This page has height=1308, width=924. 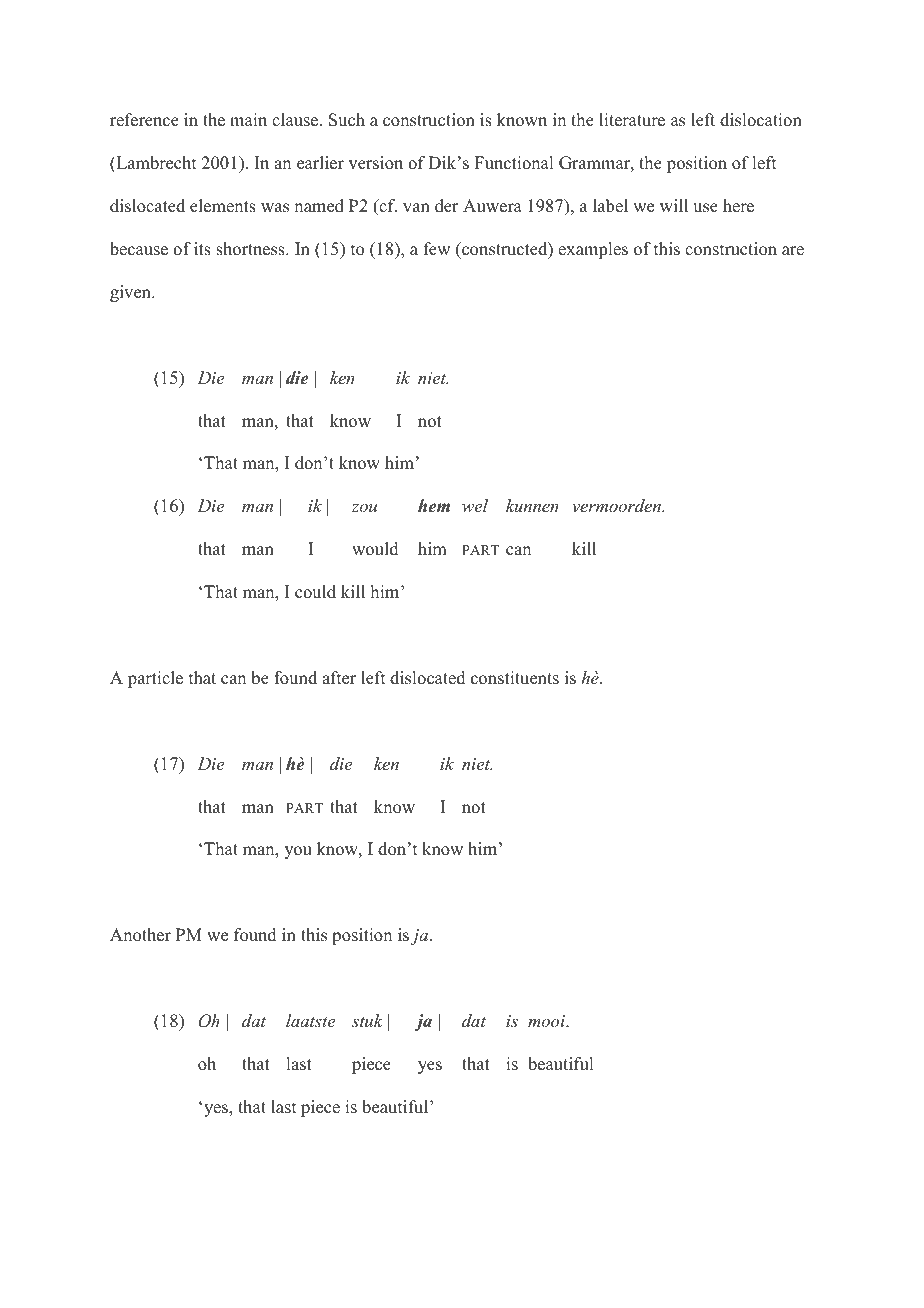 What do you see at coordinates (367, 1020) in the page?
I see `stuk` at bounding box center [367, 1020].
